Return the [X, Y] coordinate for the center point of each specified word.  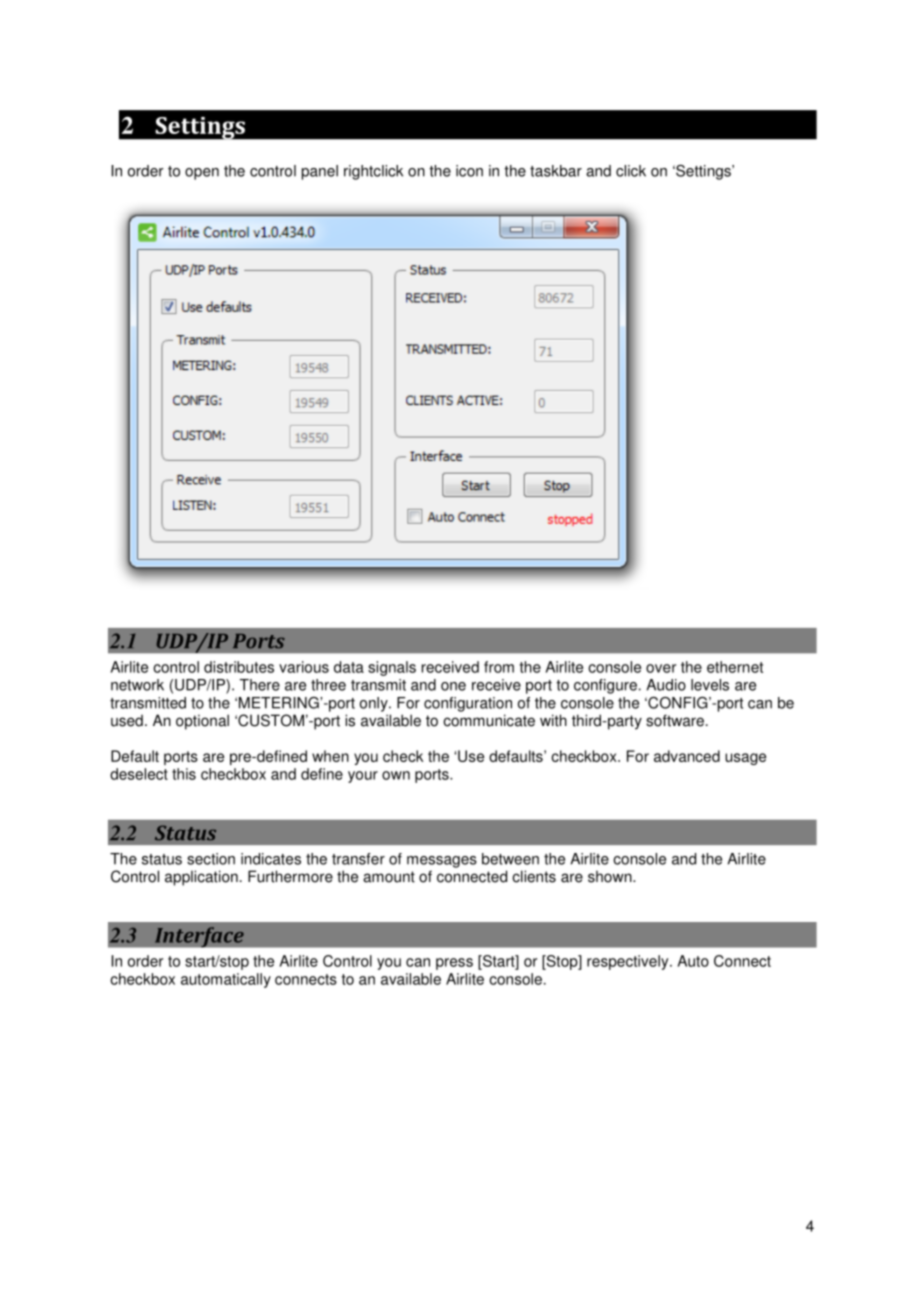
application [201, 878]
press [454, 964]
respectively [629, 962]
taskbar [556, 171]
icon [469, 171]
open [202, 174]
